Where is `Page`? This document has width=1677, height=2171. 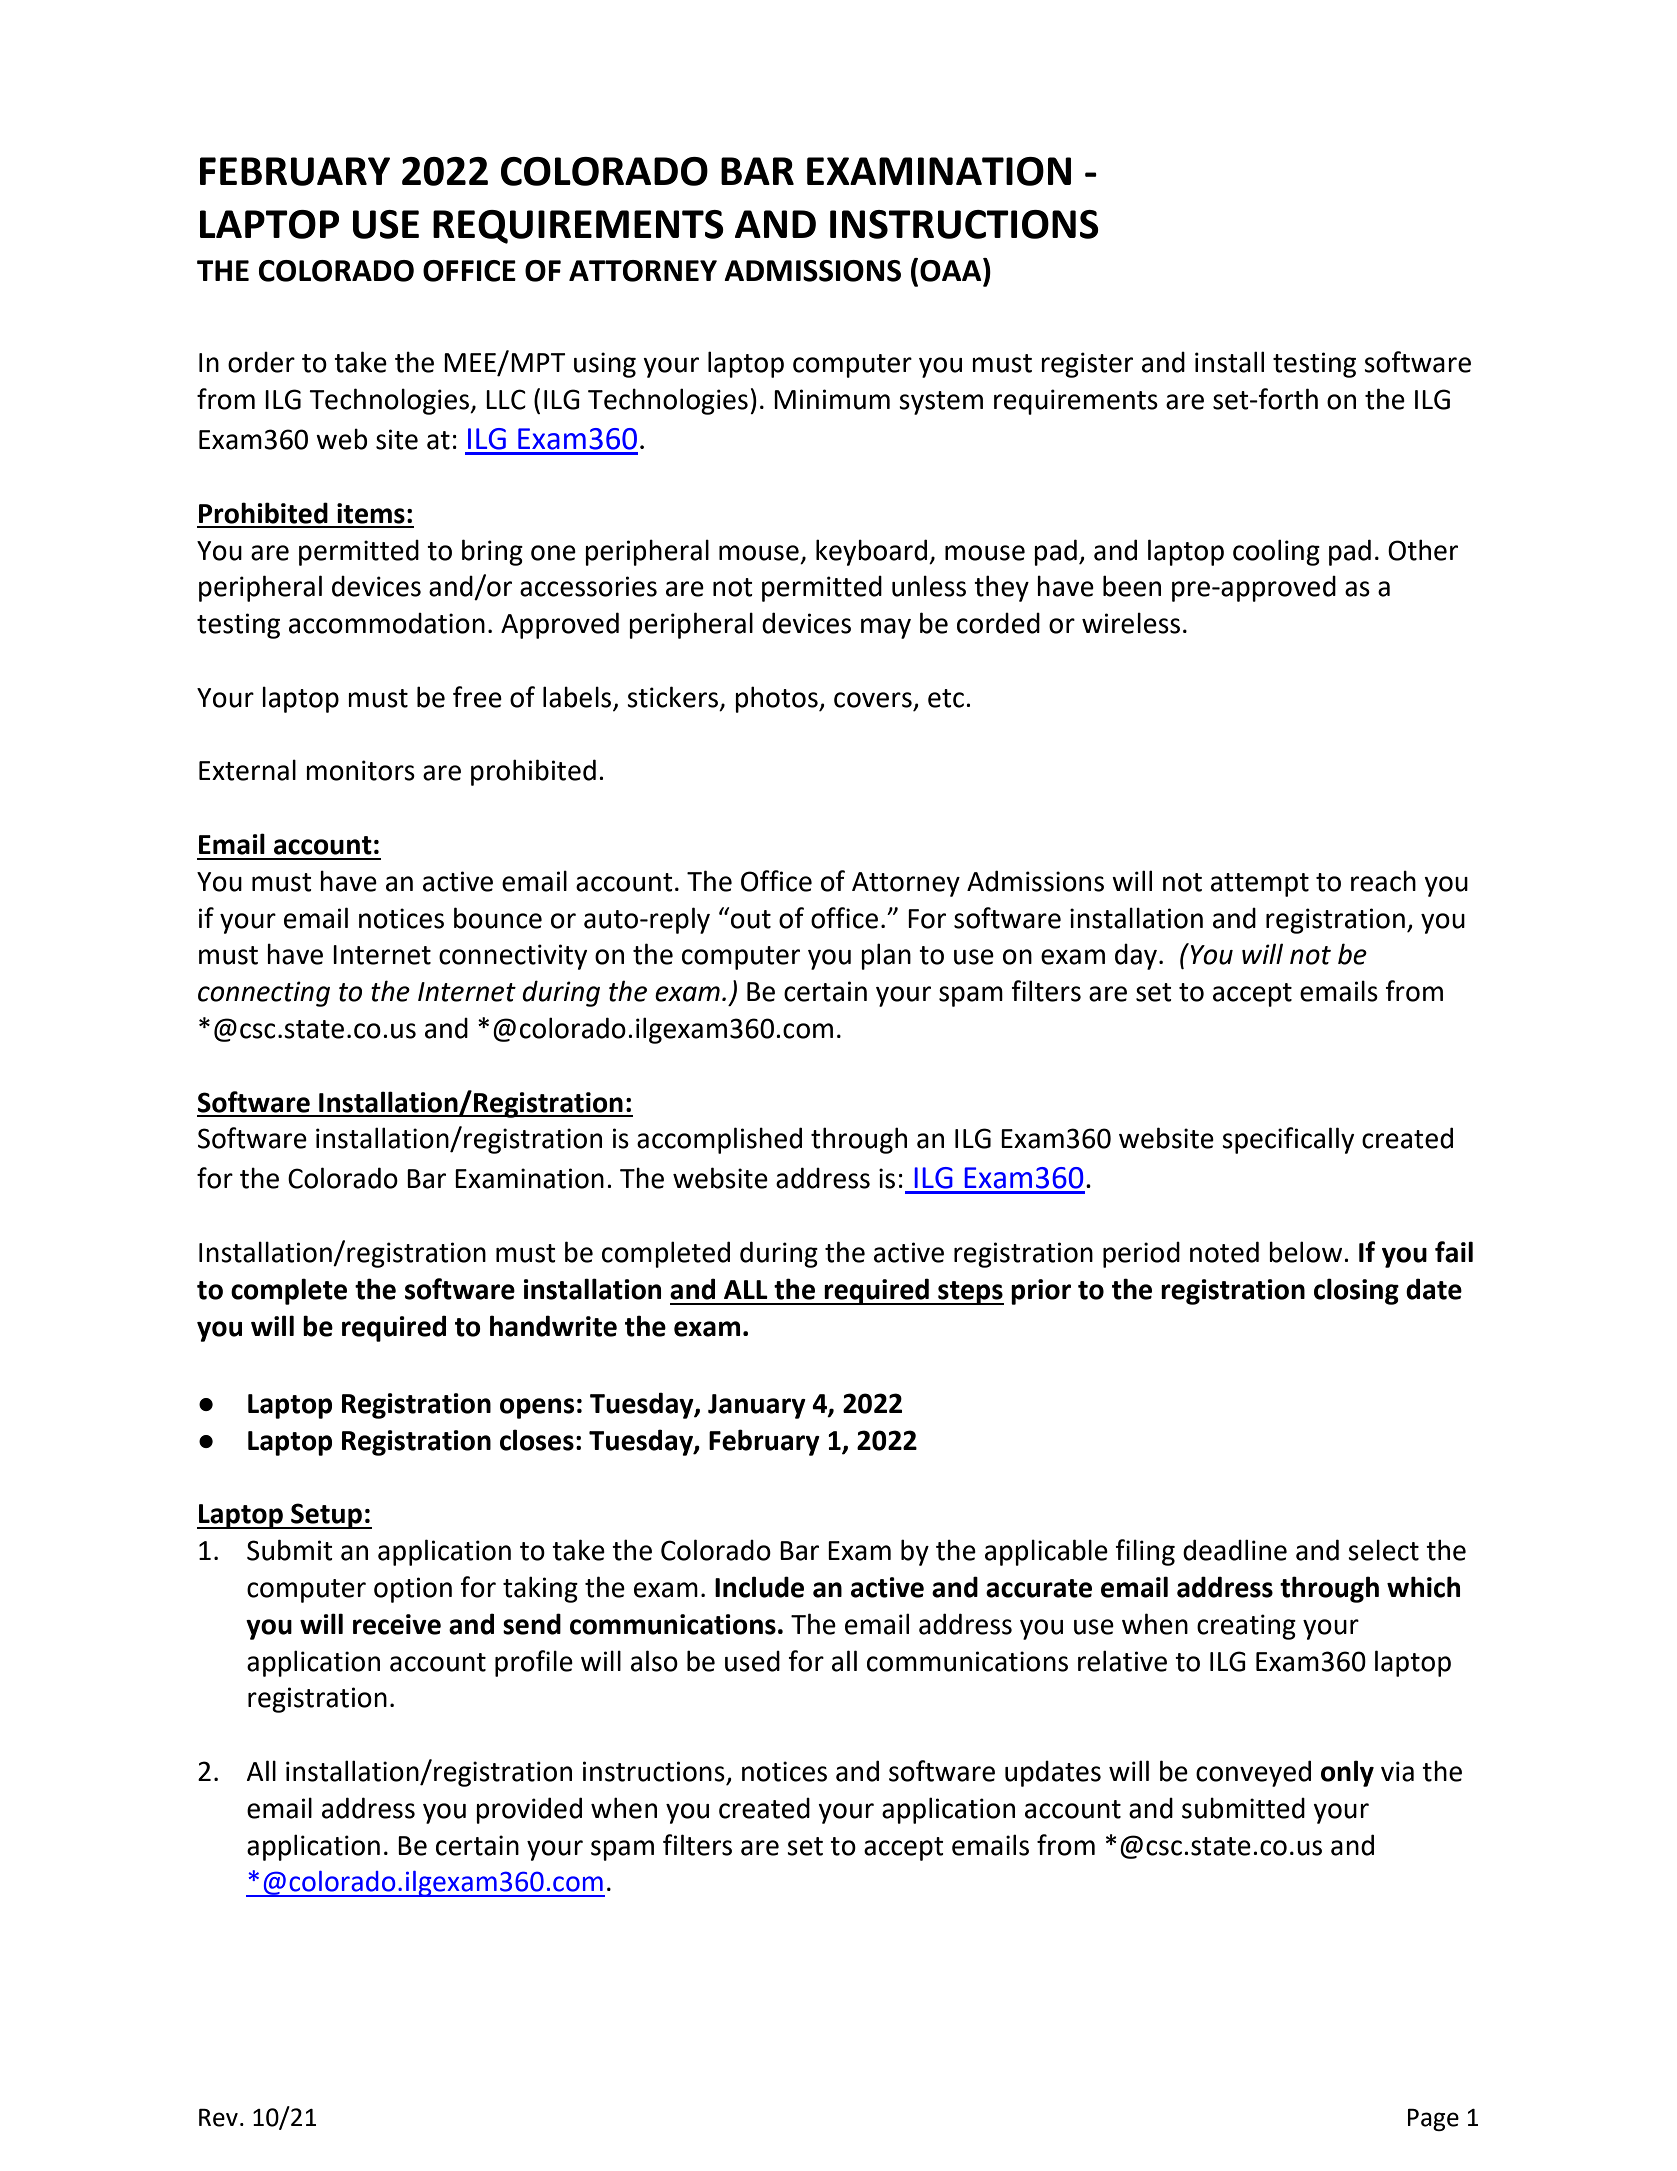 Page is located at coordinates (1433, 2119).
